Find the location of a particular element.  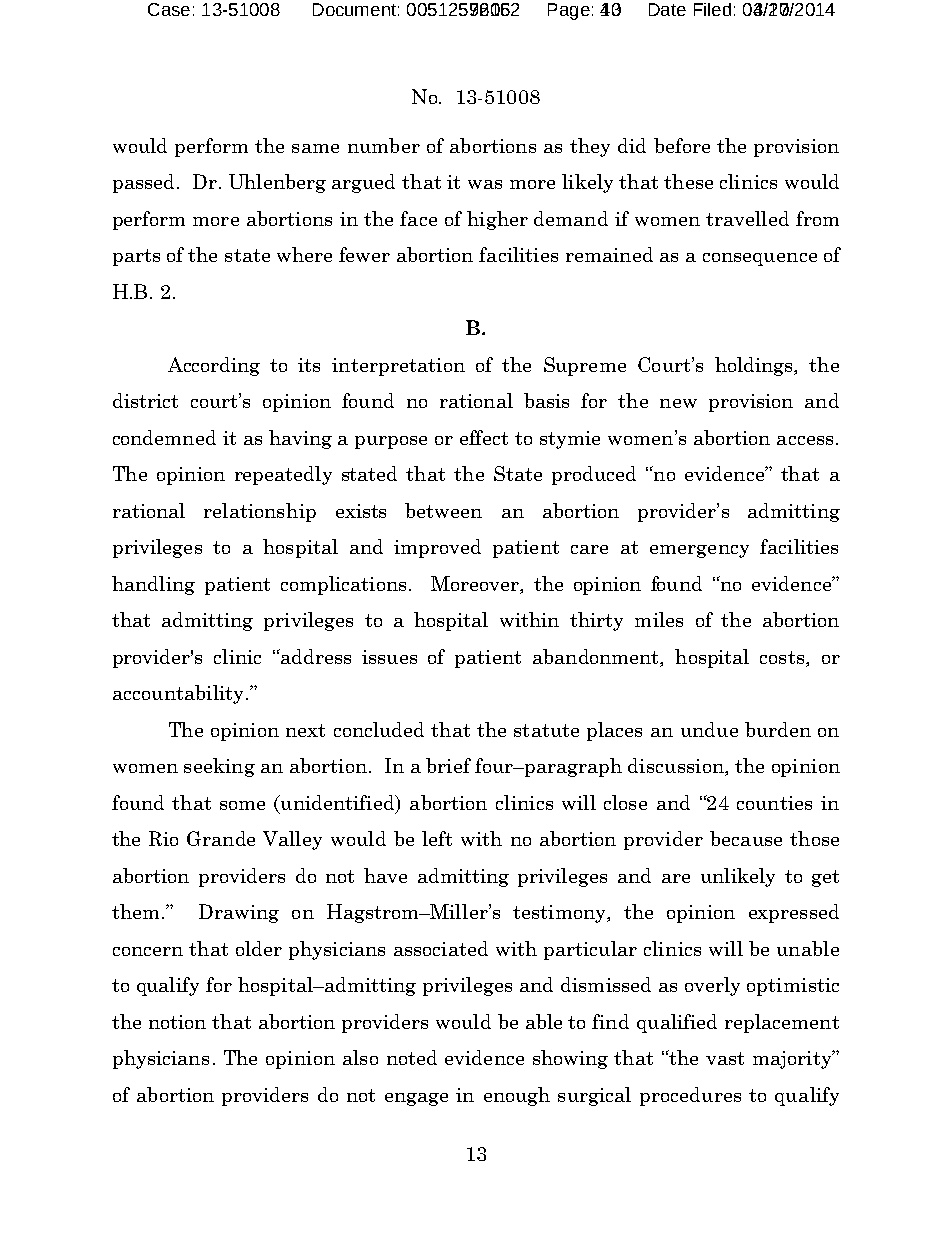

these is located at coordinates (688, 181).
